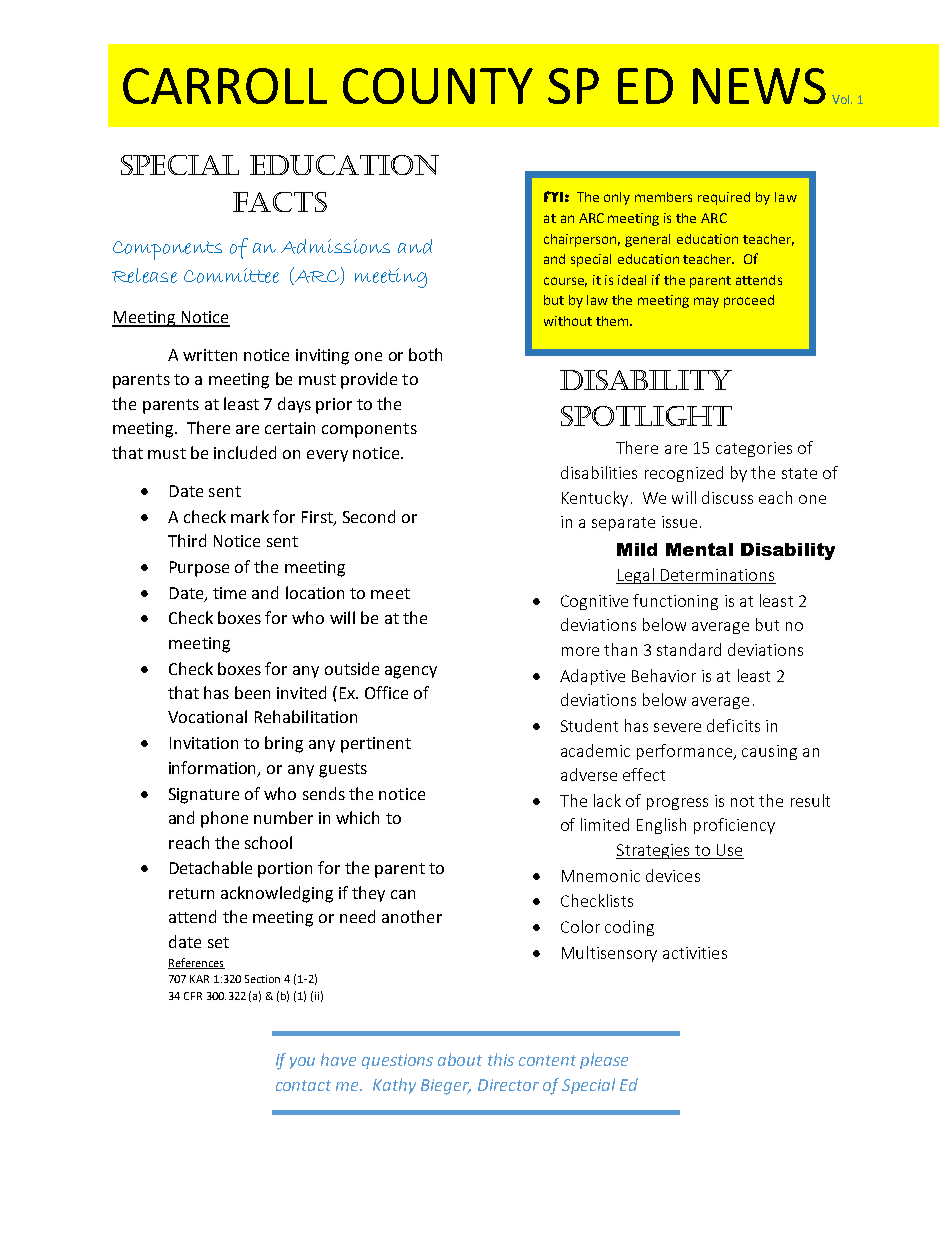 The width and height of the screenshot is (952, 1233). Describe the element at coordinates (302, 1063) in the screenshot. I see `you` at that location.
